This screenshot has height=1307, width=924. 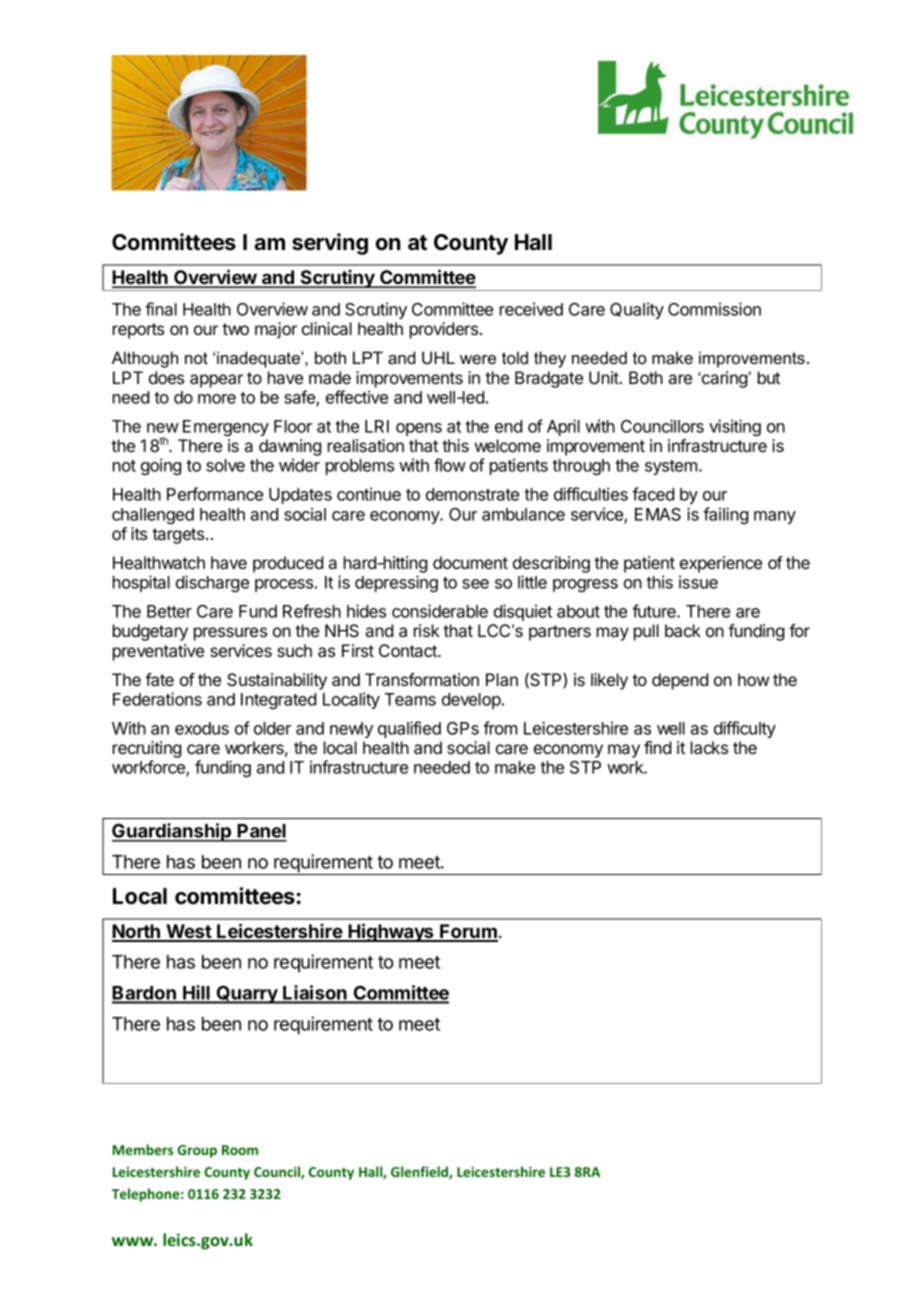 What do you see at coordinates (197, 1151) in the screenshot?
I see `Group` at bounding box center [197, 1151].
